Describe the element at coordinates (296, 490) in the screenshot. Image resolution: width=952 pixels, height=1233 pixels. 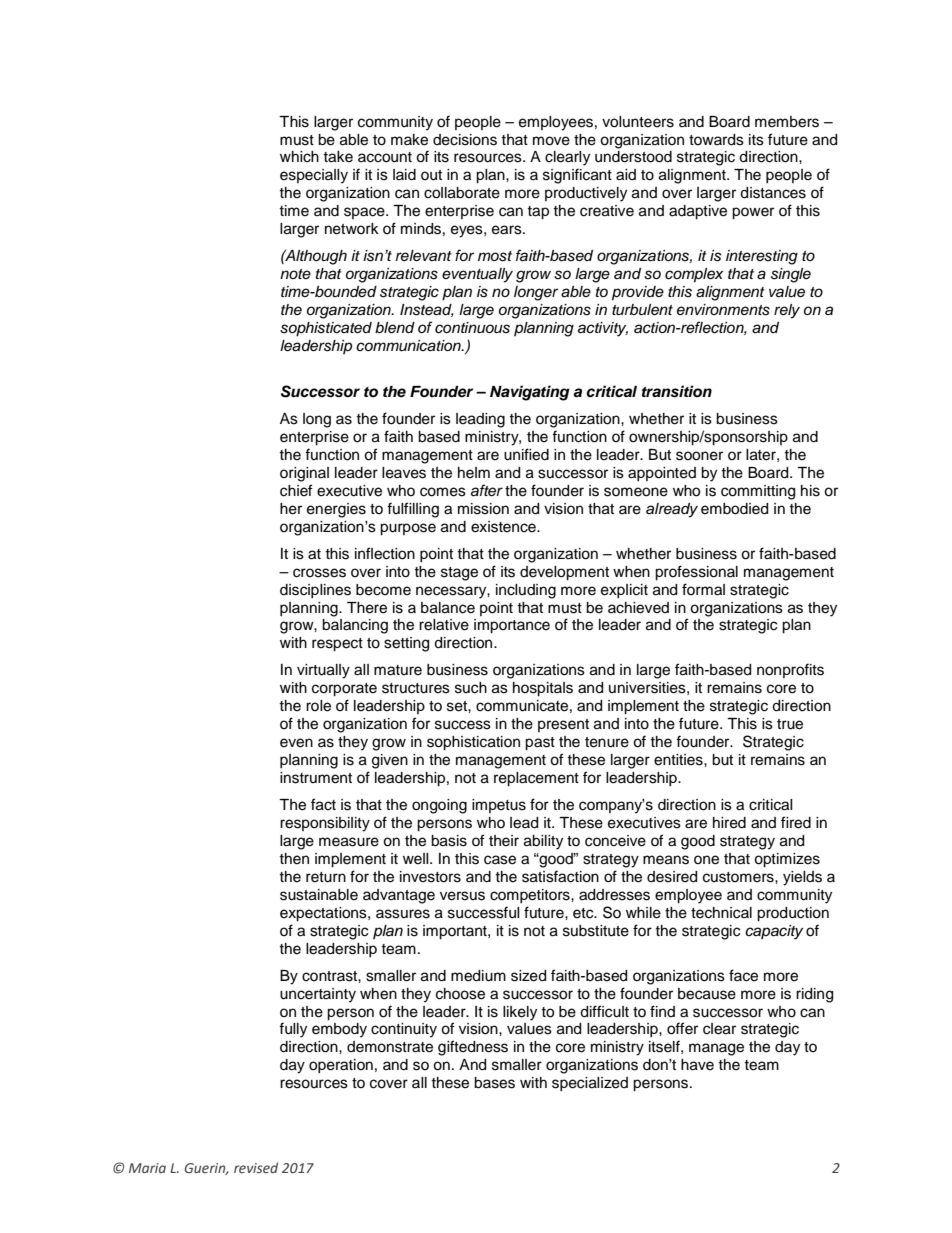
I see `chief` at that location.
